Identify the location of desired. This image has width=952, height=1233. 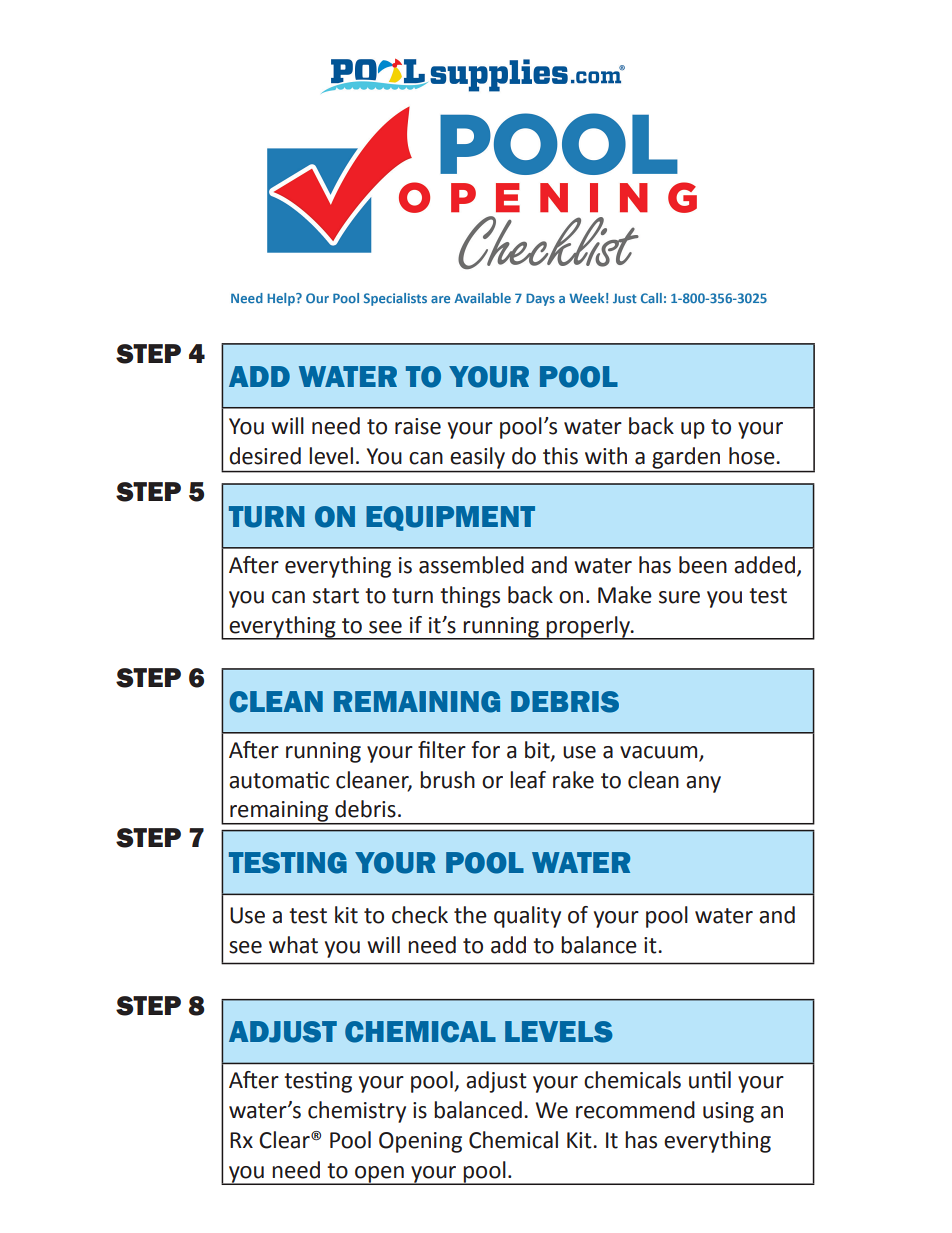
(265, 456).
